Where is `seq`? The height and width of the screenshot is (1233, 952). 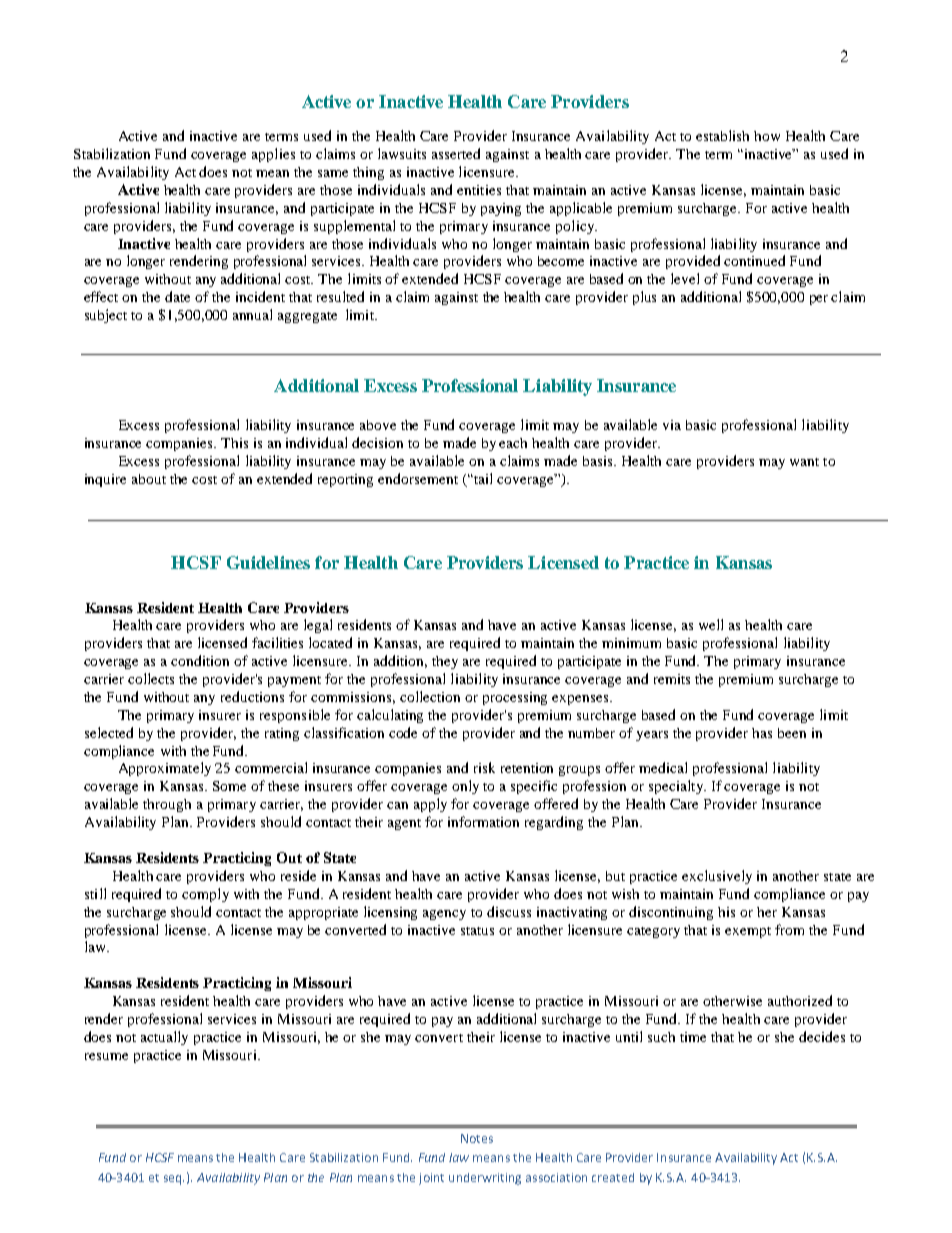
seq is located at coordinates (174, 1180).
